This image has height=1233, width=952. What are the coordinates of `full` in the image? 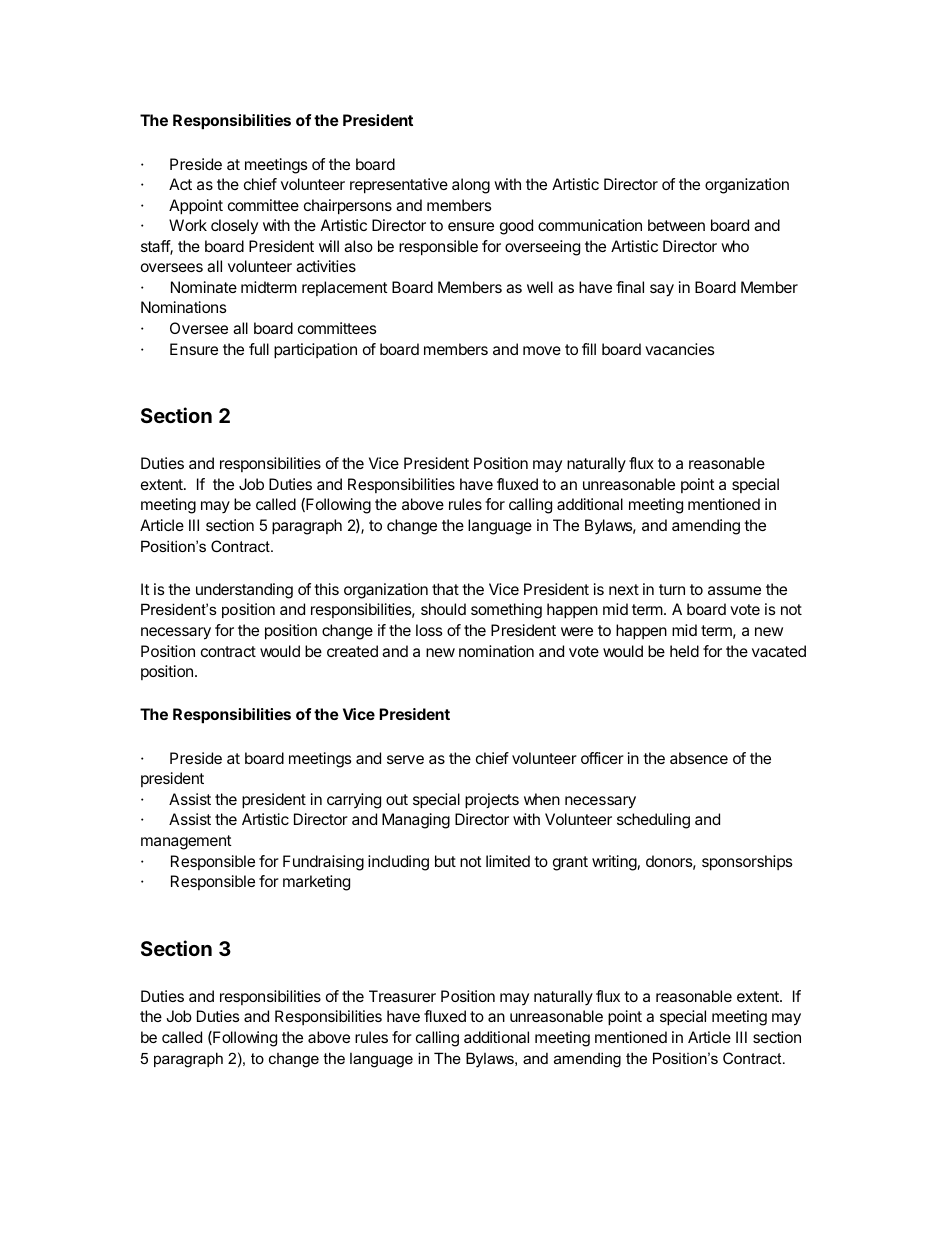 It's located at (259, 349).
